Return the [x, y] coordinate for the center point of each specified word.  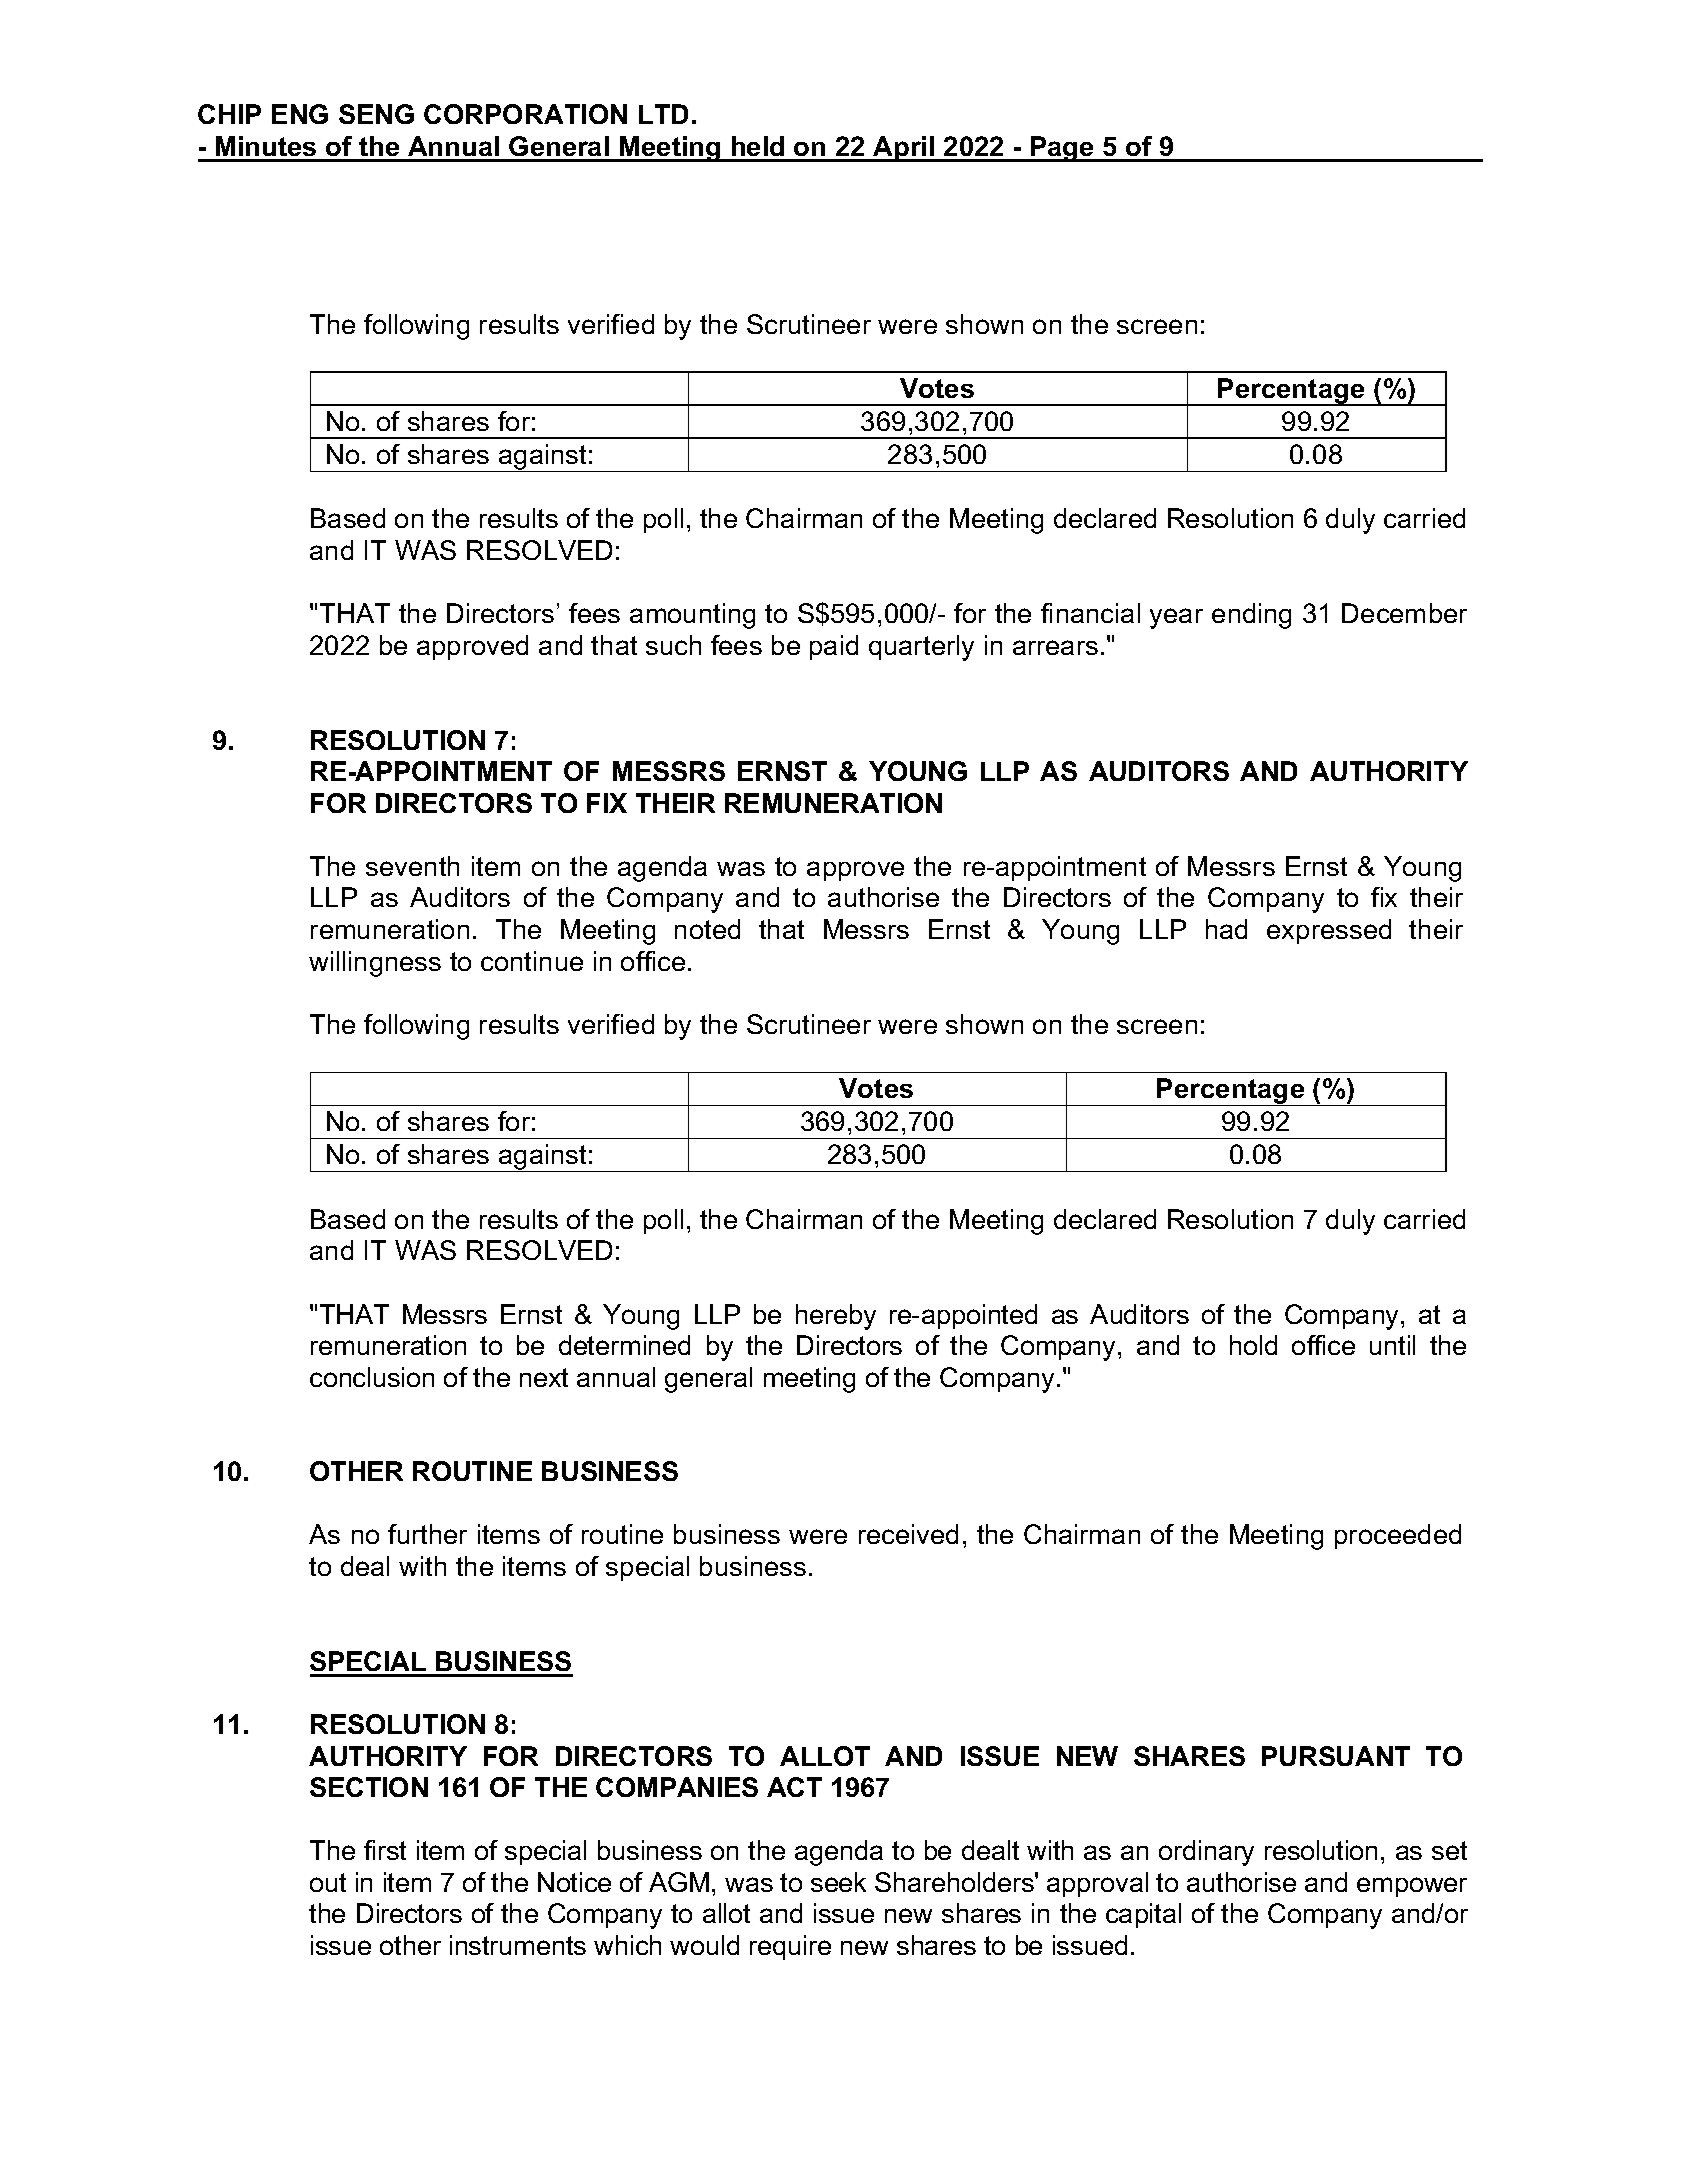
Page [1062, 149]
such [673, 645]
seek [838, 1882]
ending [1251, 616]
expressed [1329, 931]
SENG [376, 114]
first [385, 1850]
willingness [375, 964]
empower [1412, 1887]
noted [707, 929]
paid [834, 647]
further [427, 1534]
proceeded [1398, 1536]
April [904, 149]
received [908, 1534]
